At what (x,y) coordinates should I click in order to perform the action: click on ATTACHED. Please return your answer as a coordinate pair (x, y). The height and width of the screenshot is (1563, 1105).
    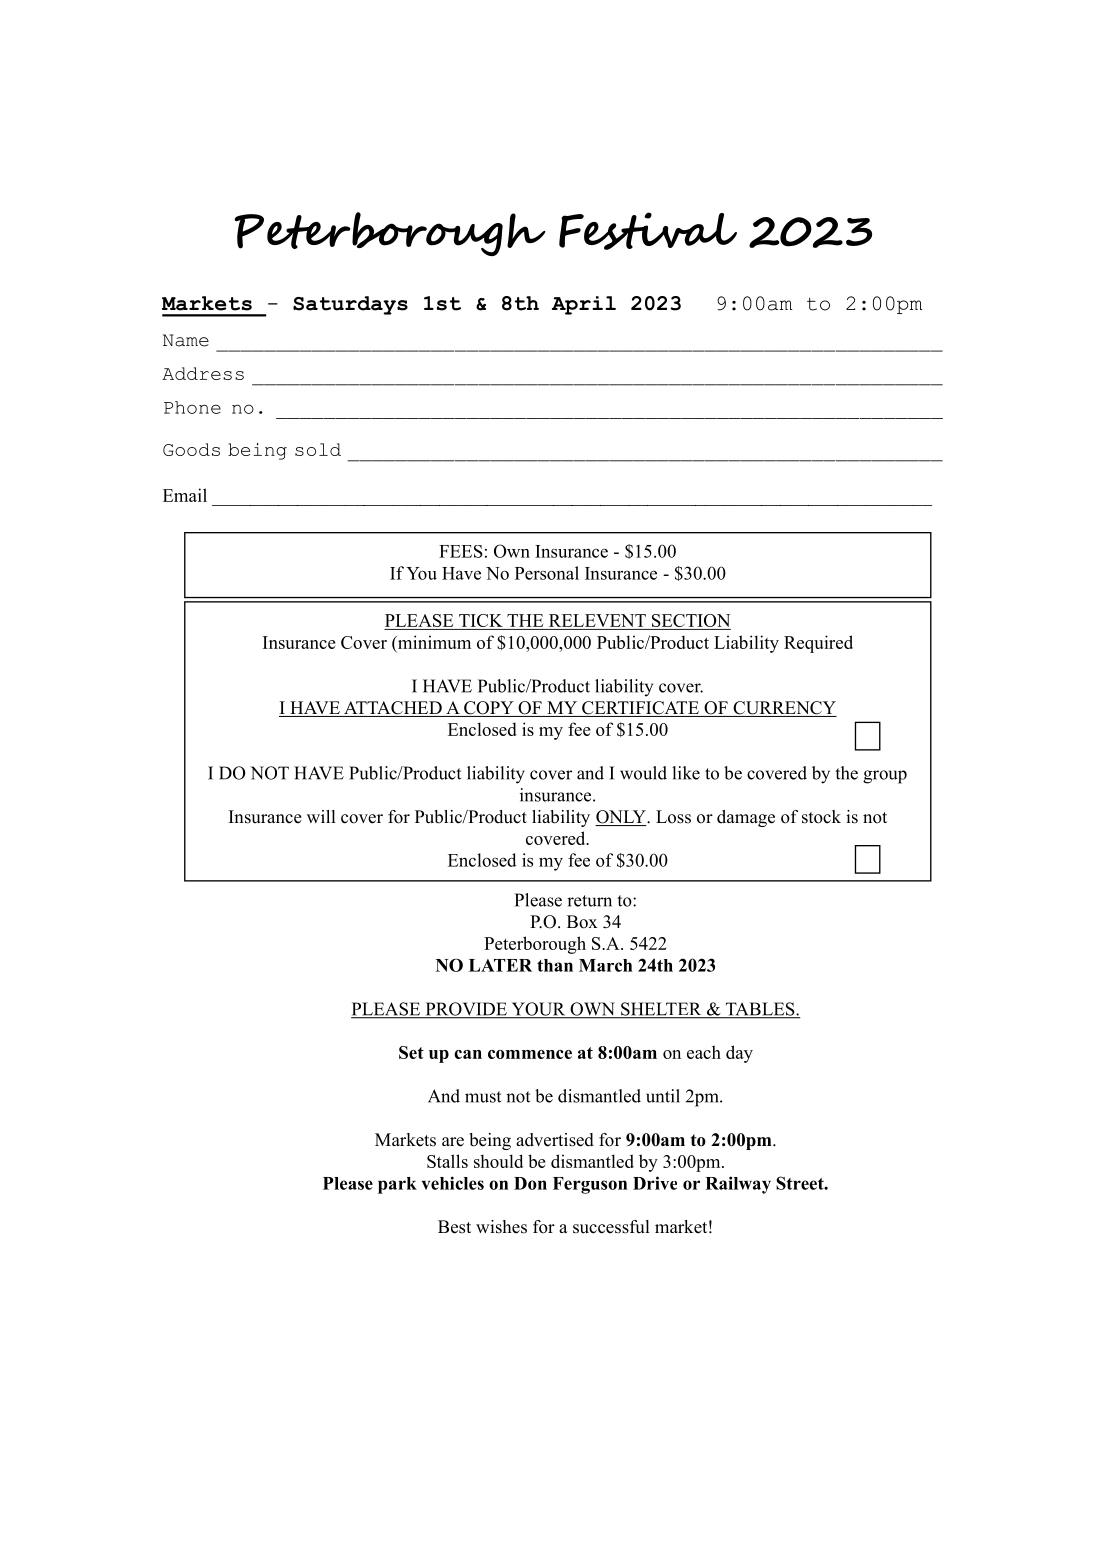
    Looking at the image, I should click on (393, 709).
